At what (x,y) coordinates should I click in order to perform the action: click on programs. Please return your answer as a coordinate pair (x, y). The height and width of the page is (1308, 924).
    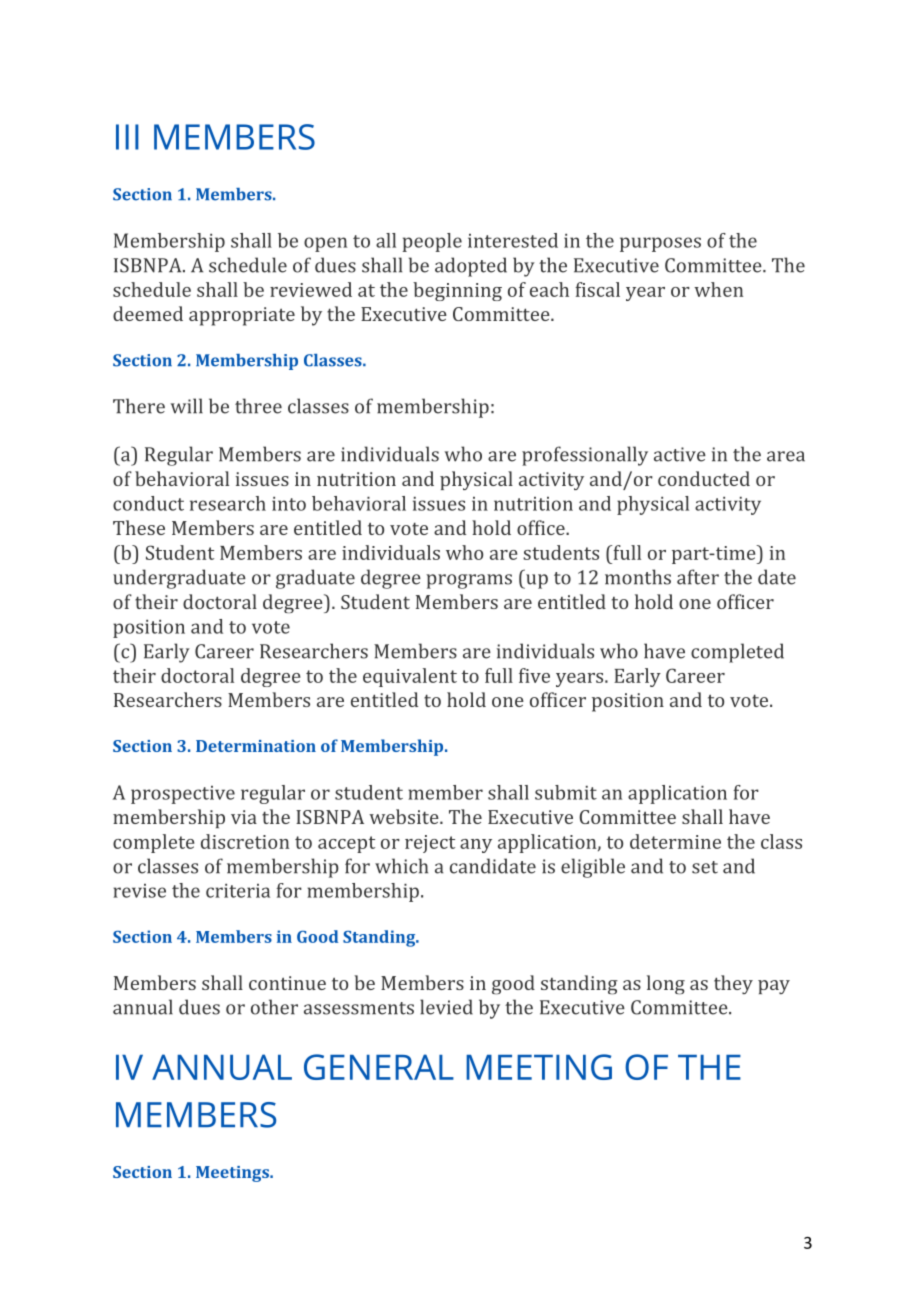
    Looking at the image, I should click on (469, 581).
